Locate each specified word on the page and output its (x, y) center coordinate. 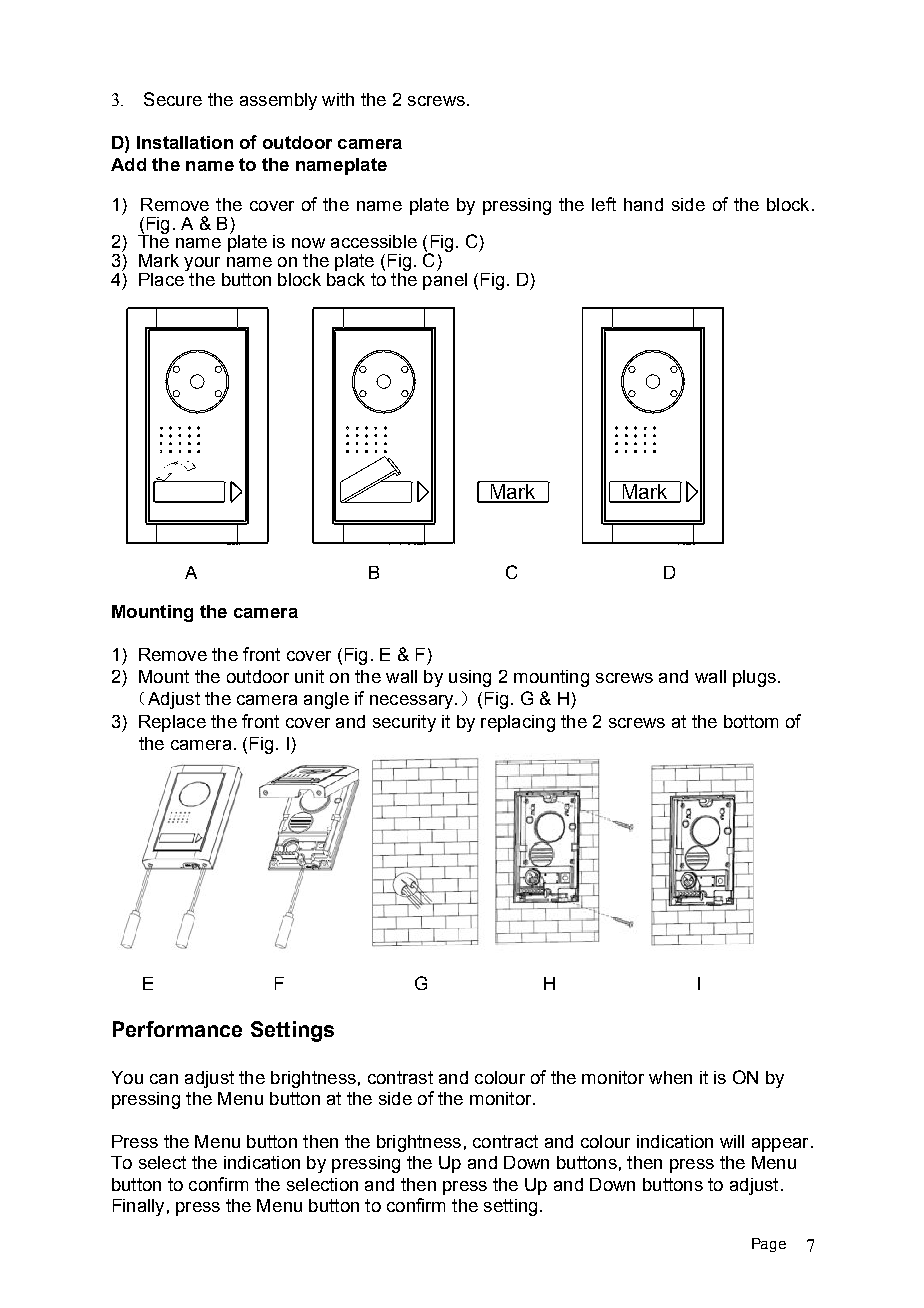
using (470, 678)
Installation (185, 142)
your (202, 264)
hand (643, 204)
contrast (400, 1077)
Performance (177, 1029)
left (604, 204)
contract (505, 1141)
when (670, 1077)
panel (445, 280)
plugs (754, 678)
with (338, 99)
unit (309, 676)
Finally (138, 1207)
